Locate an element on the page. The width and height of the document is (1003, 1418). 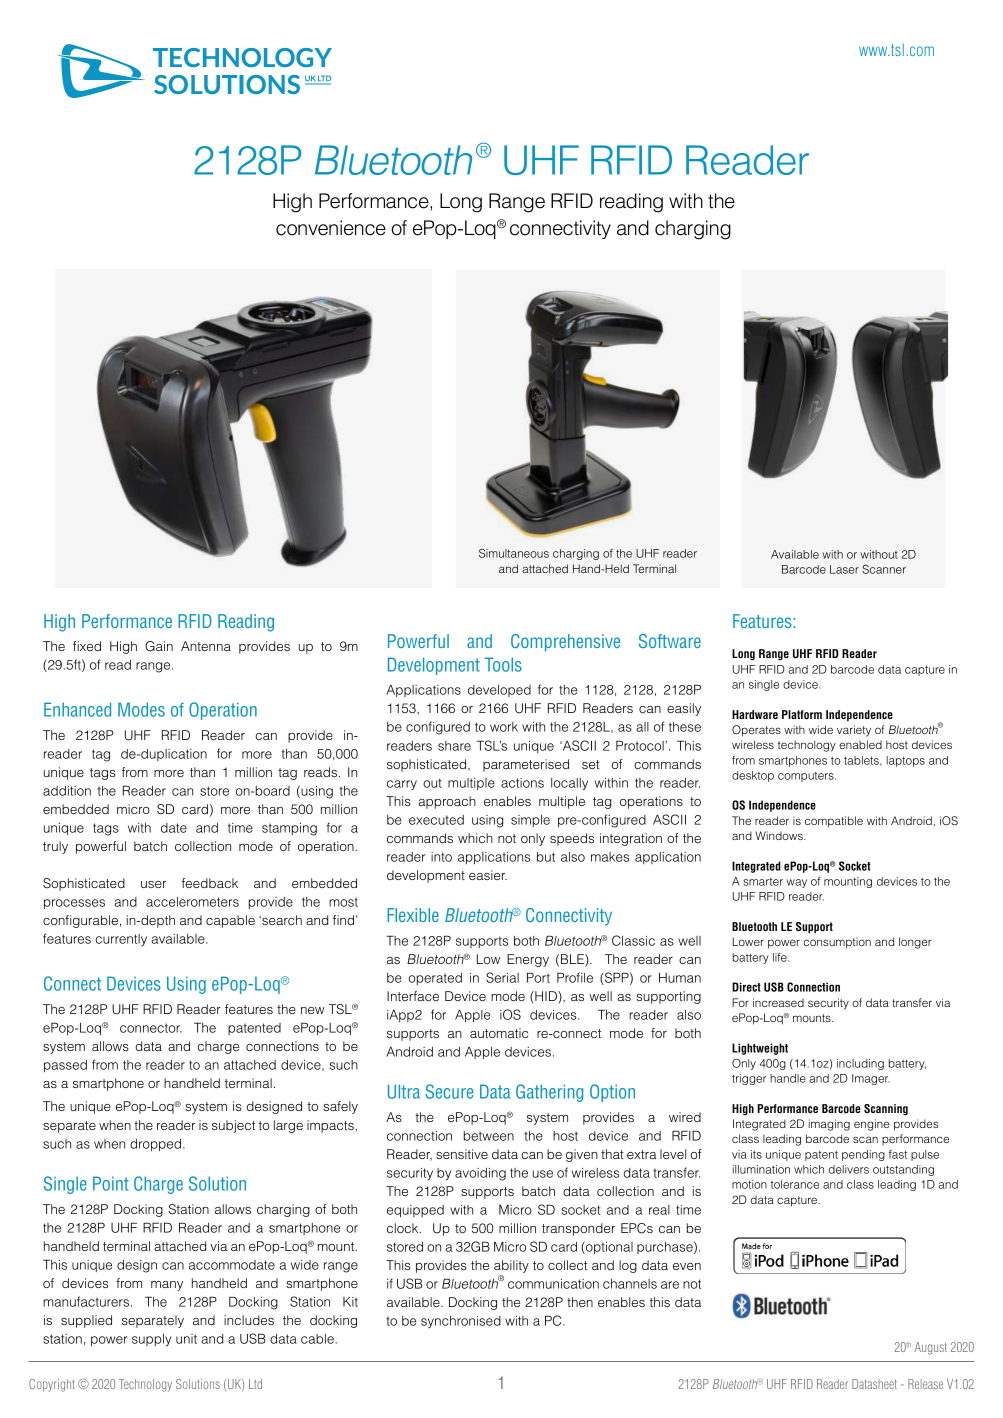
Laser is located at coordinates (844, 569).
